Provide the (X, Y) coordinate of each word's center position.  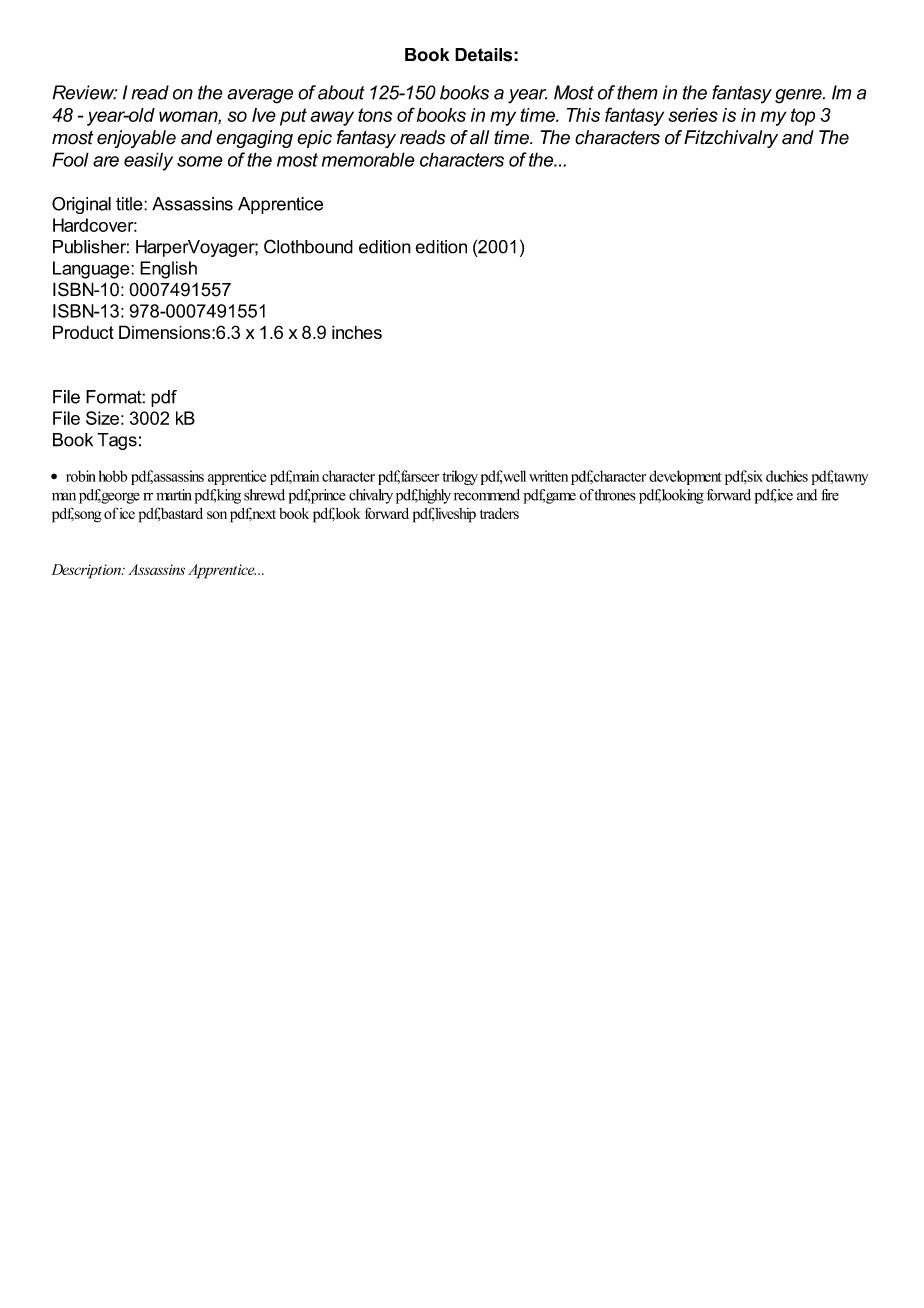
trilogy (460, 477)
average (260, 96)
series (693, 115)
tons (375, 115)
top (803, 117)
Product (83, 332)
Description (87, 571)
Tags (117, 441)
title (130, 204)
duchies (787, 476)
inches (357, 332)
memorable (368, 159)
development (685, 477)
